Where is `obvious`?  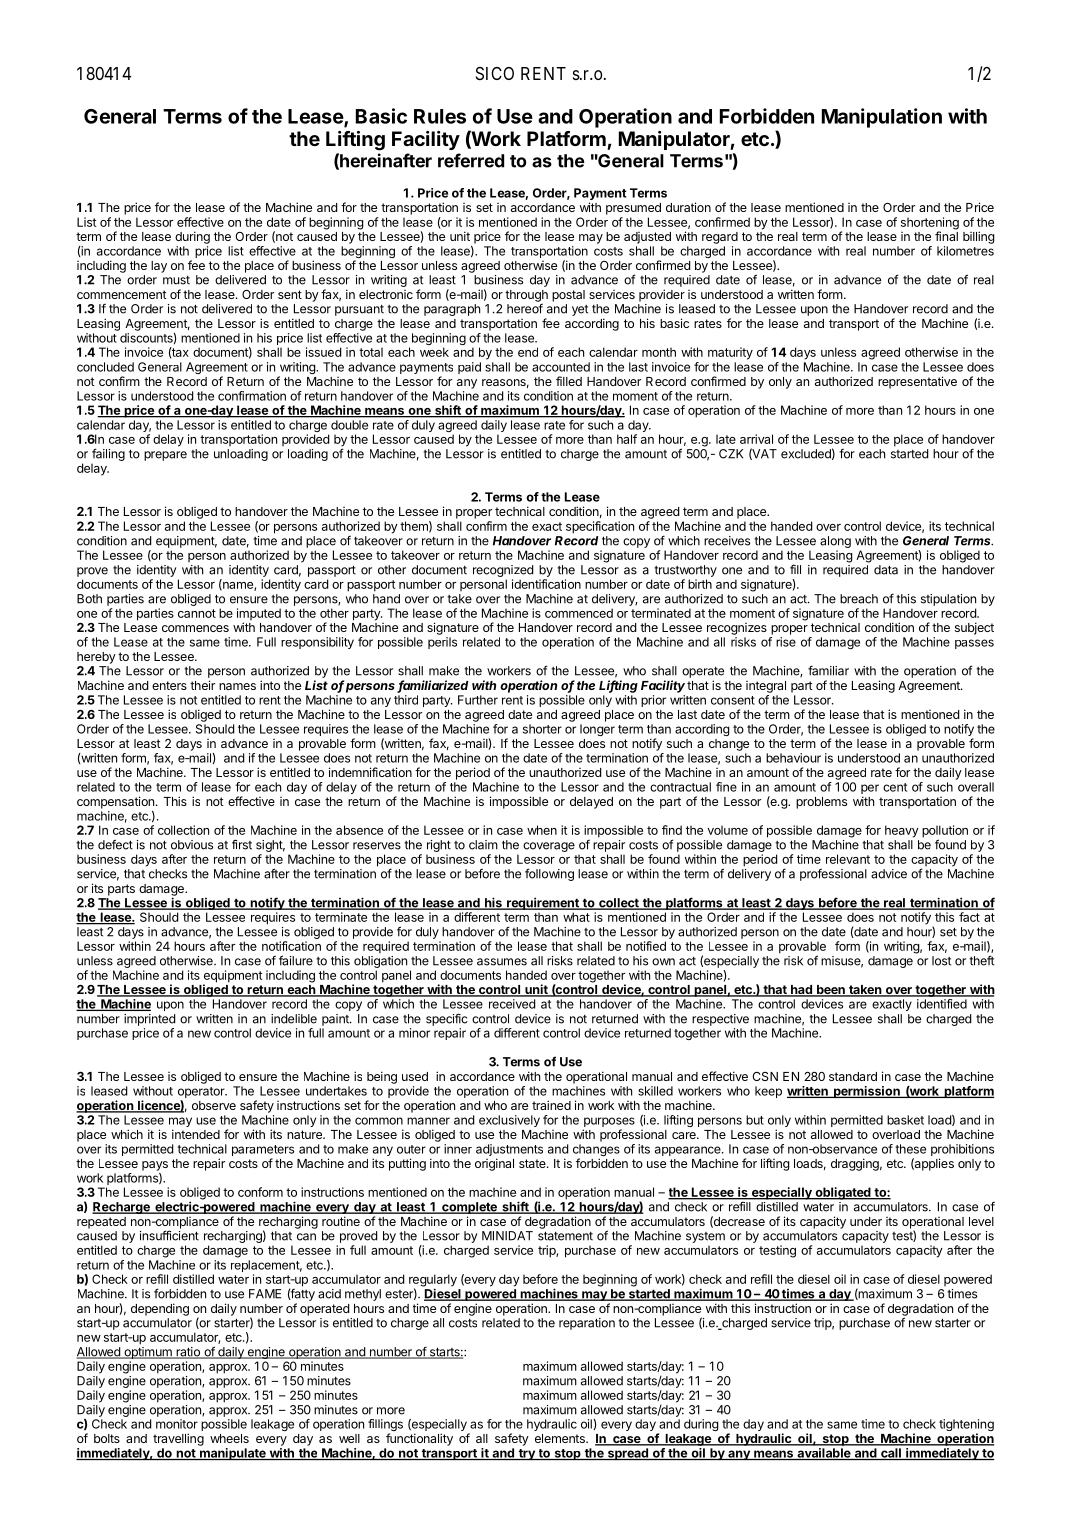 obvious is located at coordinates (192, 845).
